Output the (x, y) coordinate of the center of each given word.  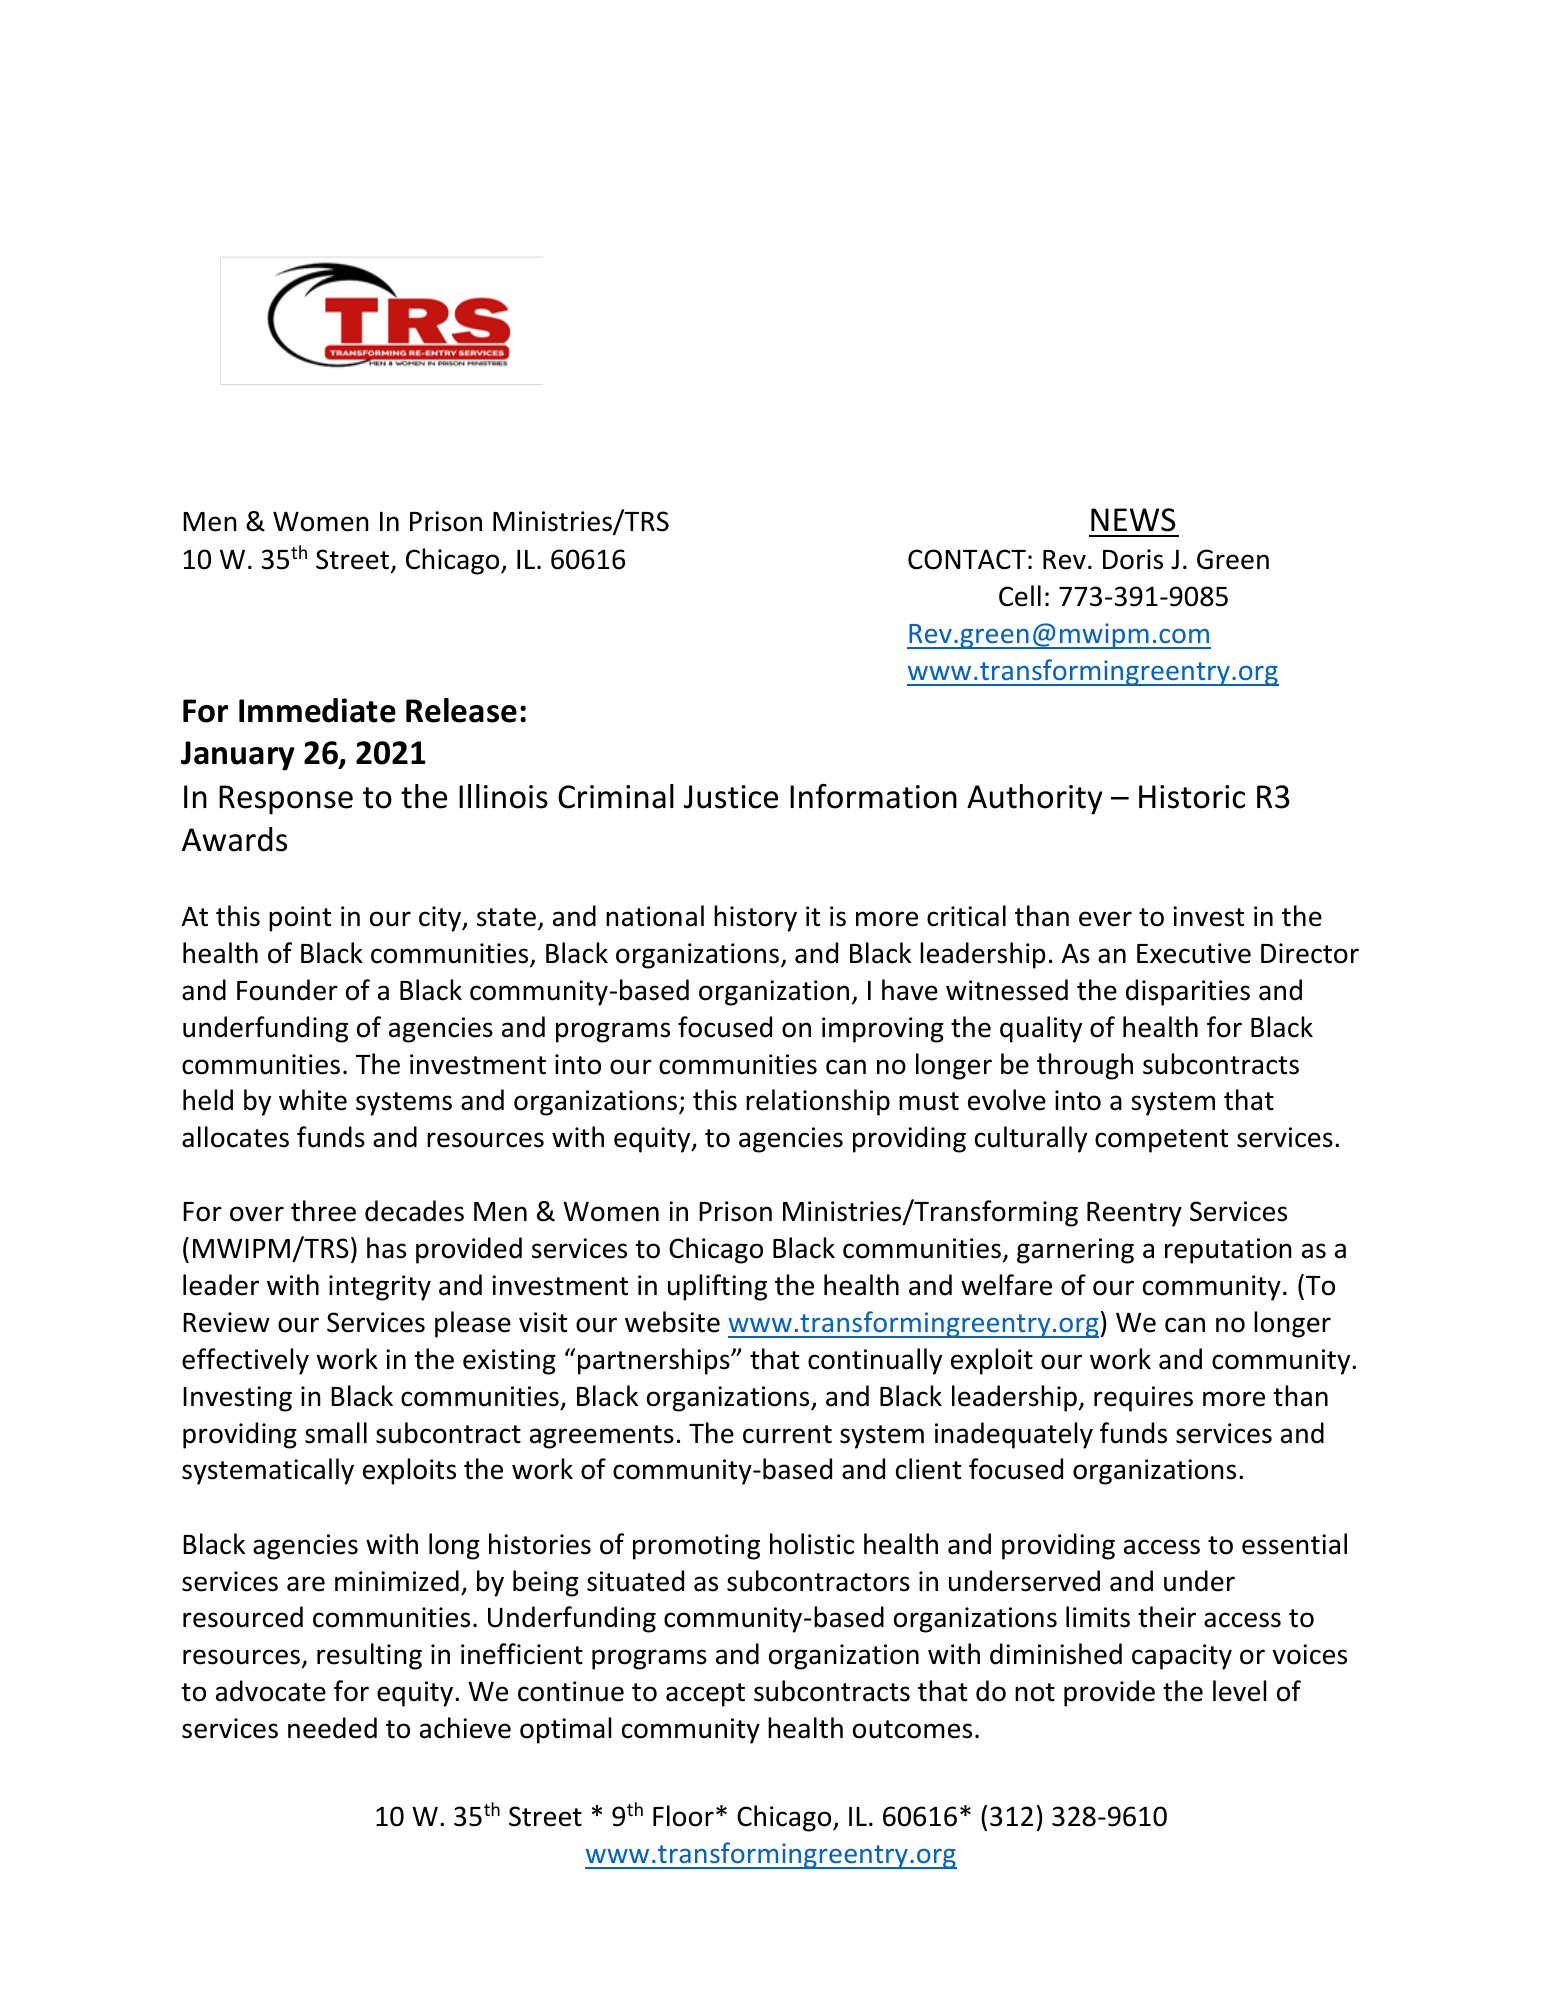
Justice (731, 797)
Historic (1192, 797)
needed (332, 1728)
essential (1294, 1544)
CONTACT (967, 559)
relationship (818, 1102)
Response (286, 800)
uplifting (717, 1287)
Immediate (317, 710)
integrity (380, 1288)
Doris (1133, 559)
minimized (397, 1581)
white (313, 1100)
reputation (1228, 1251)
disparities (1188, 992)
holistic (812, 1544)
